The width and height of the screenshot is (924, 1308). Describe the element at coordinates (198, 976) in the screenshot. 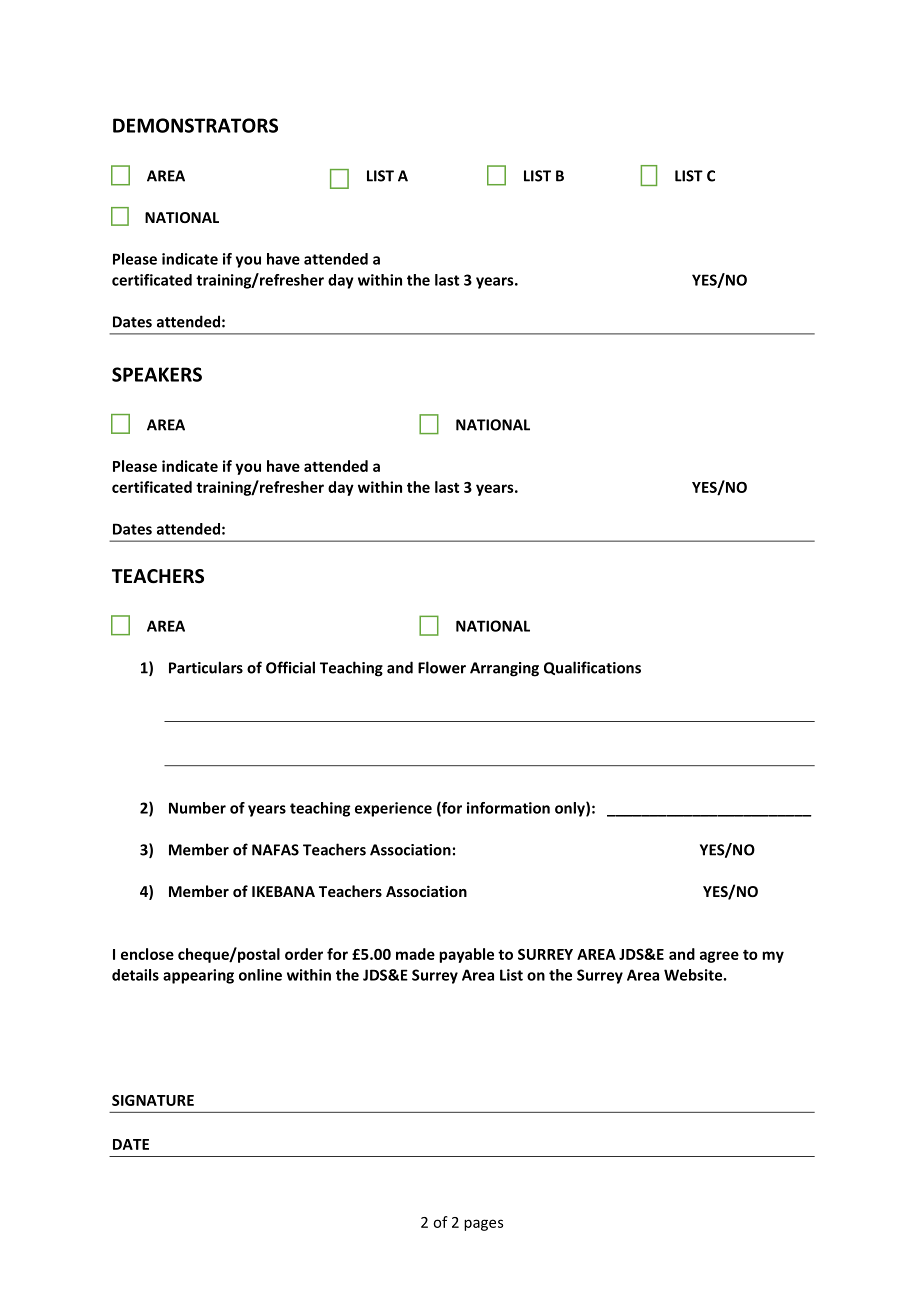

I see `appearing` at that location.
